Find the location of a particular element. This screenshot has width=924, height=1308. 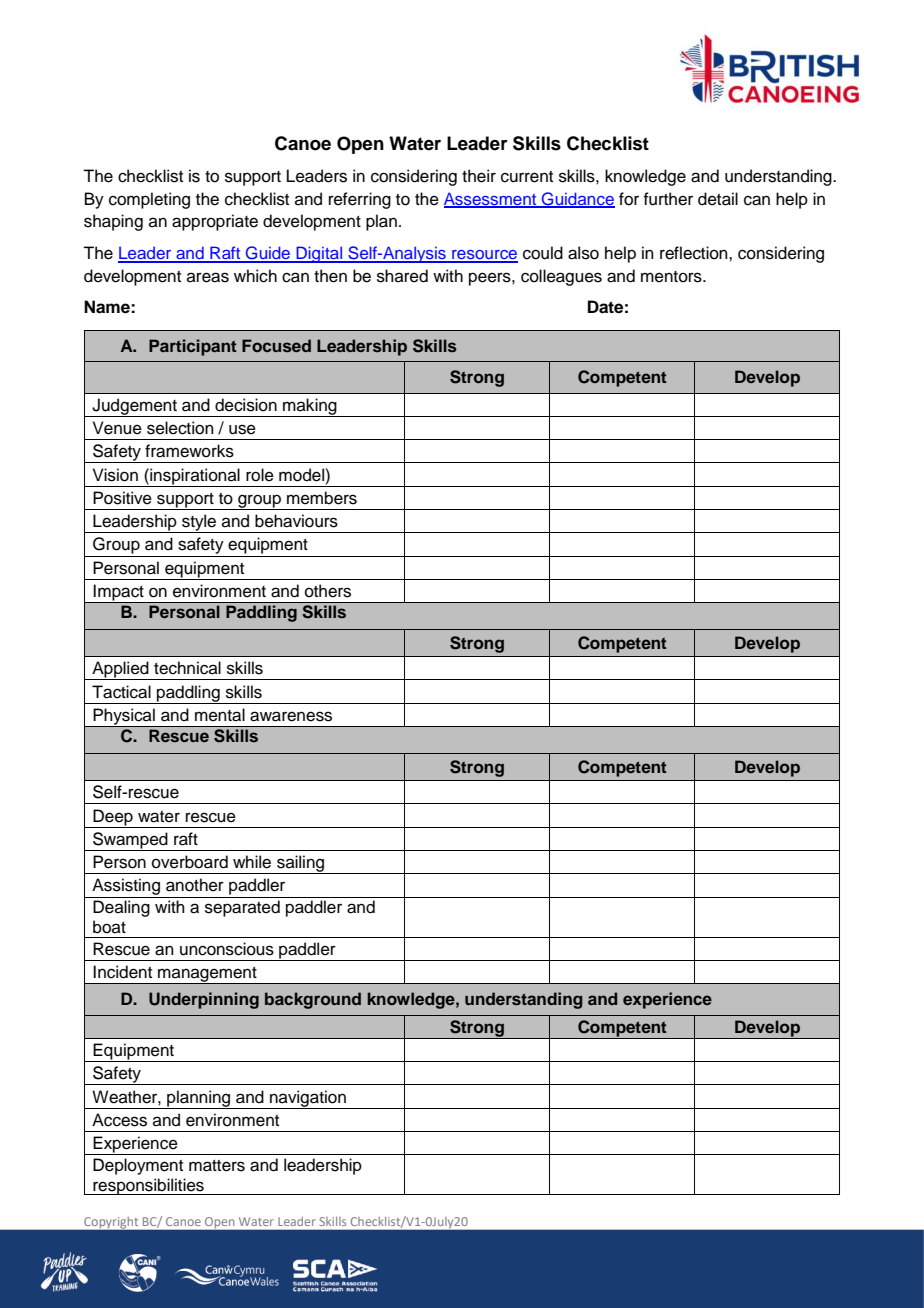

navigation is located at coordinates (308, 1099).
